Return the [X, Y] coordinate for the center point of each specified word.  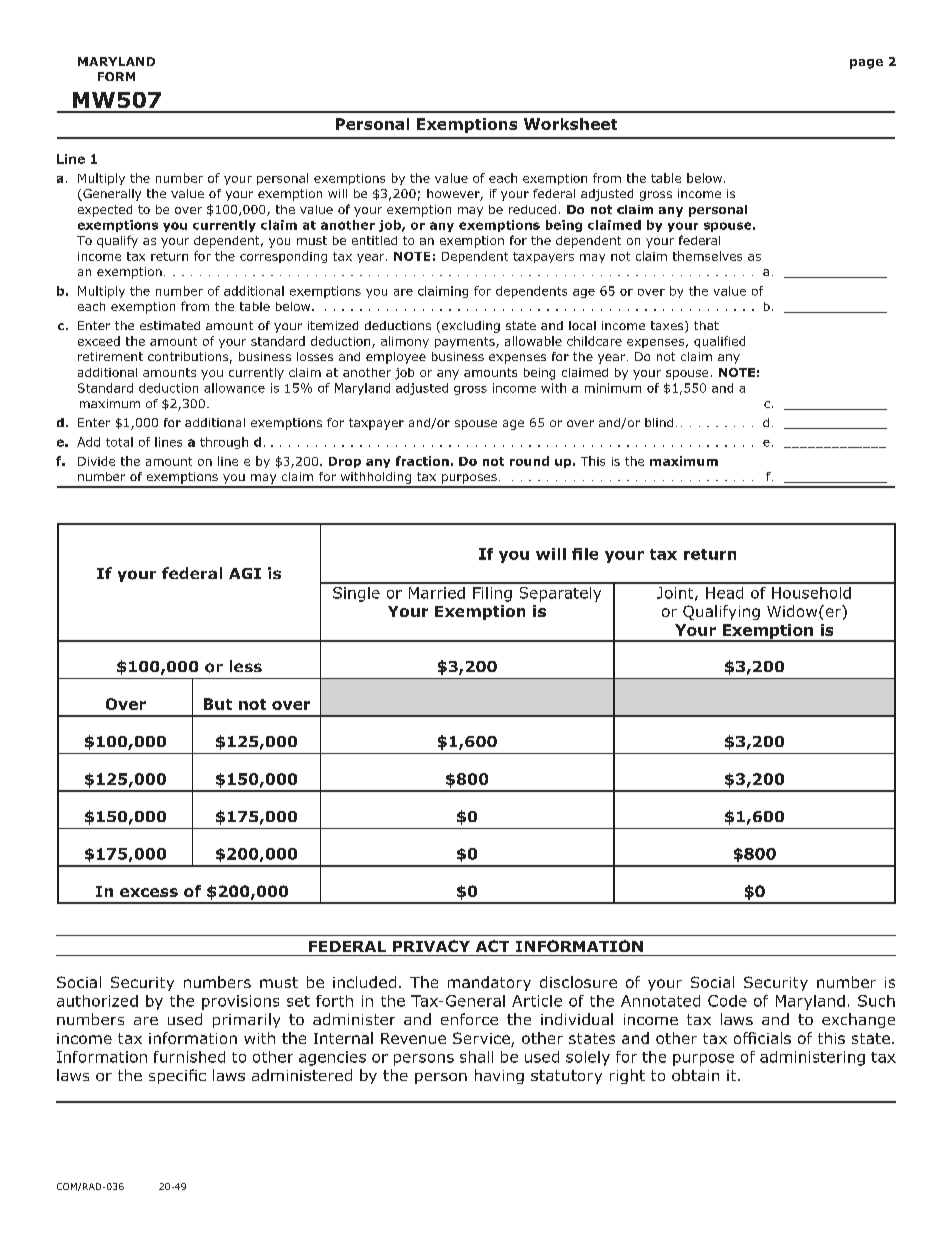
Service [482, 1039]
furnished [189, 1057]
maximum [684, 461]
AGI [245, 573]
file [585, 554]
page [866, 64]
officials [762, 1038]
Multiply [101, 179]
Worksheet [570, 124]
